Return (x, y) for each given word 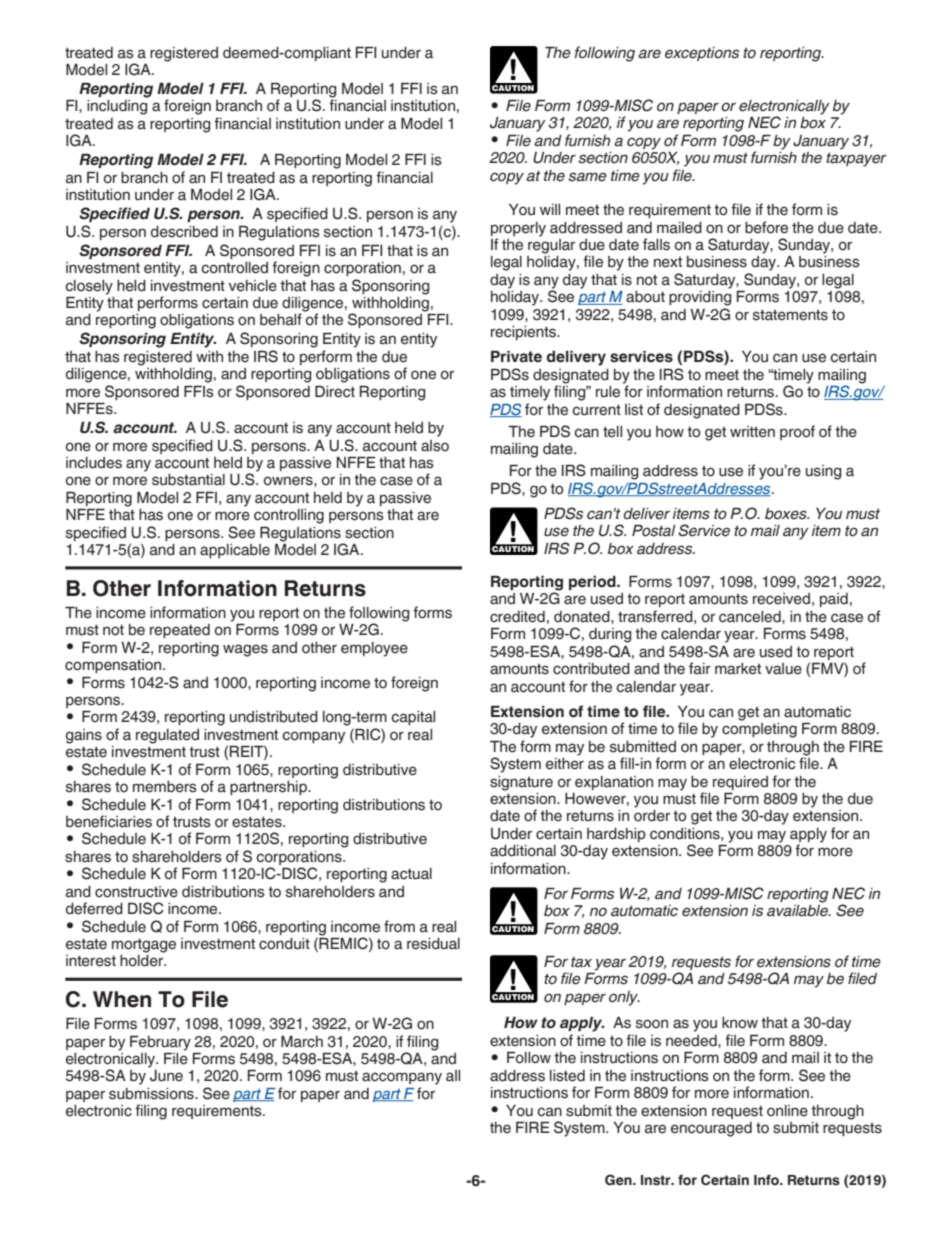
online (787, 1111)
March (302, 1041)
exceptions (702, 54)
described (184, 232)
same (587, 177)
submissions (152, 1094)
